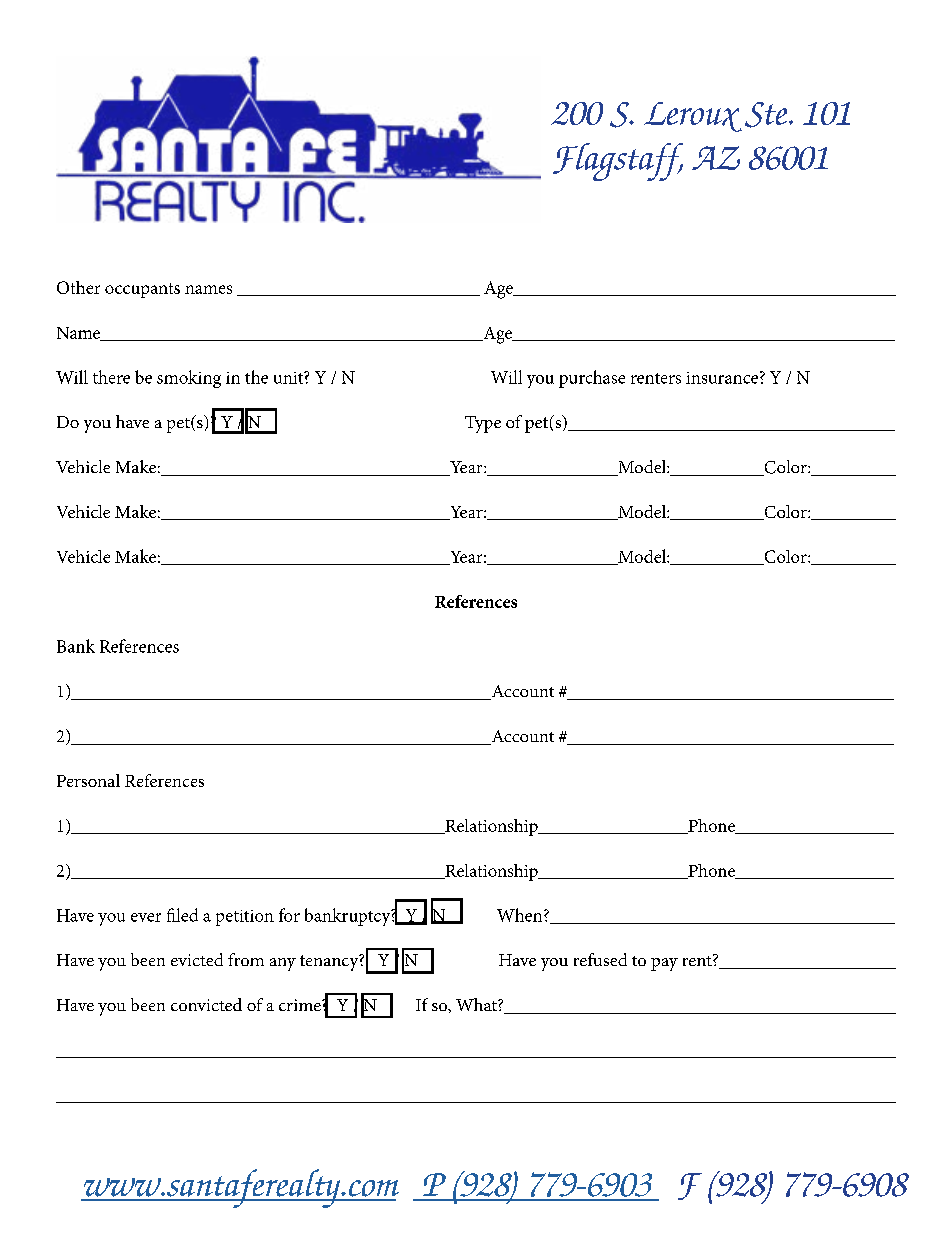 The image size is (952, 1233). I want to click on occupants, so click(142, 290).
